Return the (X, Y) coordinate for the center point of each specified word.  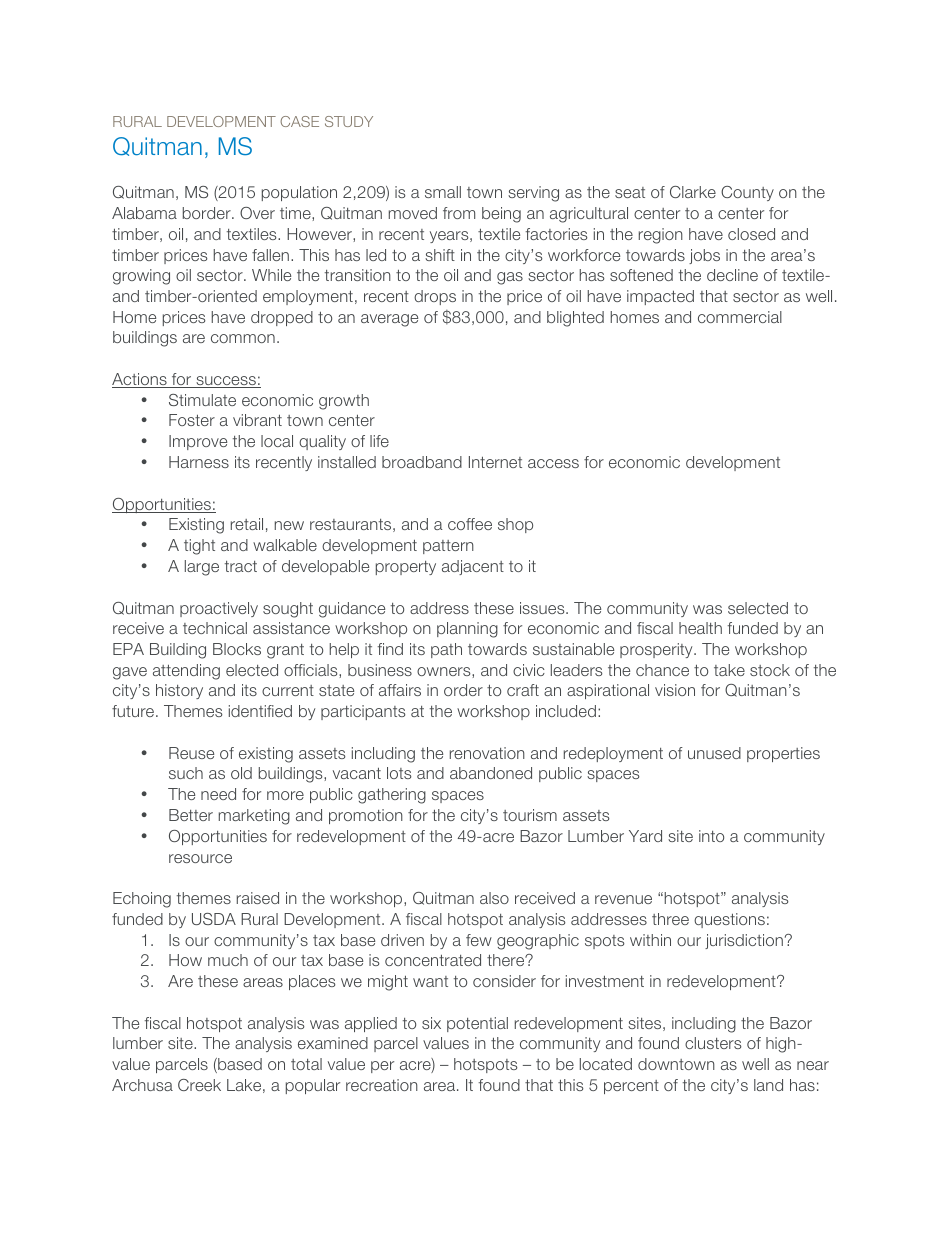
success (226, 382)
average (389, 320)
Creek (199, 1085)
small (443, 192)
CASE (299, 121)
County (747, 193)
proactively (219, 609)
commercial (740, 317)
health (700, 628)
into (711, 836)
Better (191, 815)
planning (467, 630)
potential (477, 1024)
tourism (530, 815)
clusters (713, 1043)
